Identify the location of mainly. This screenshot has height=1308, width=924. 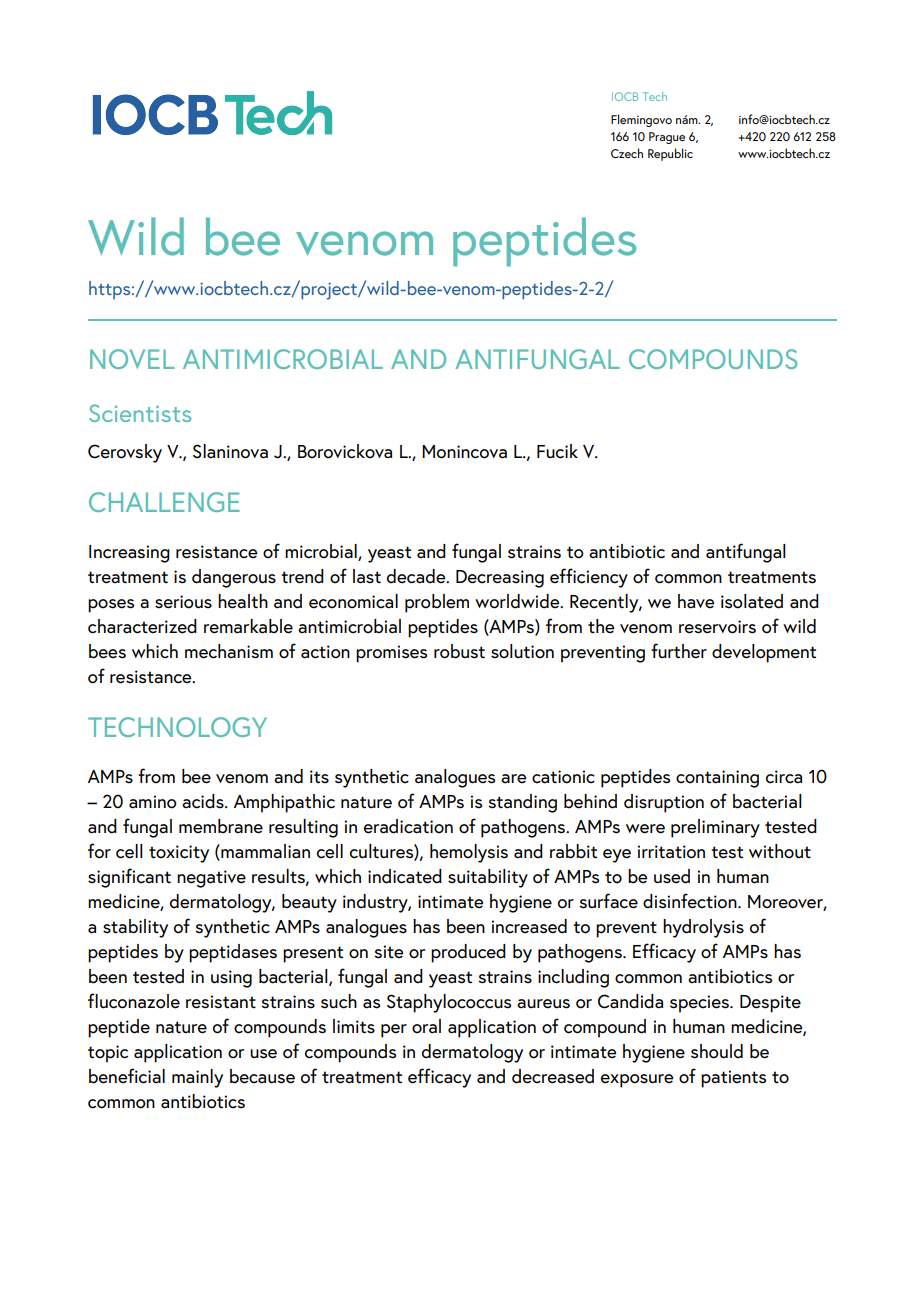
(197, 1078).
